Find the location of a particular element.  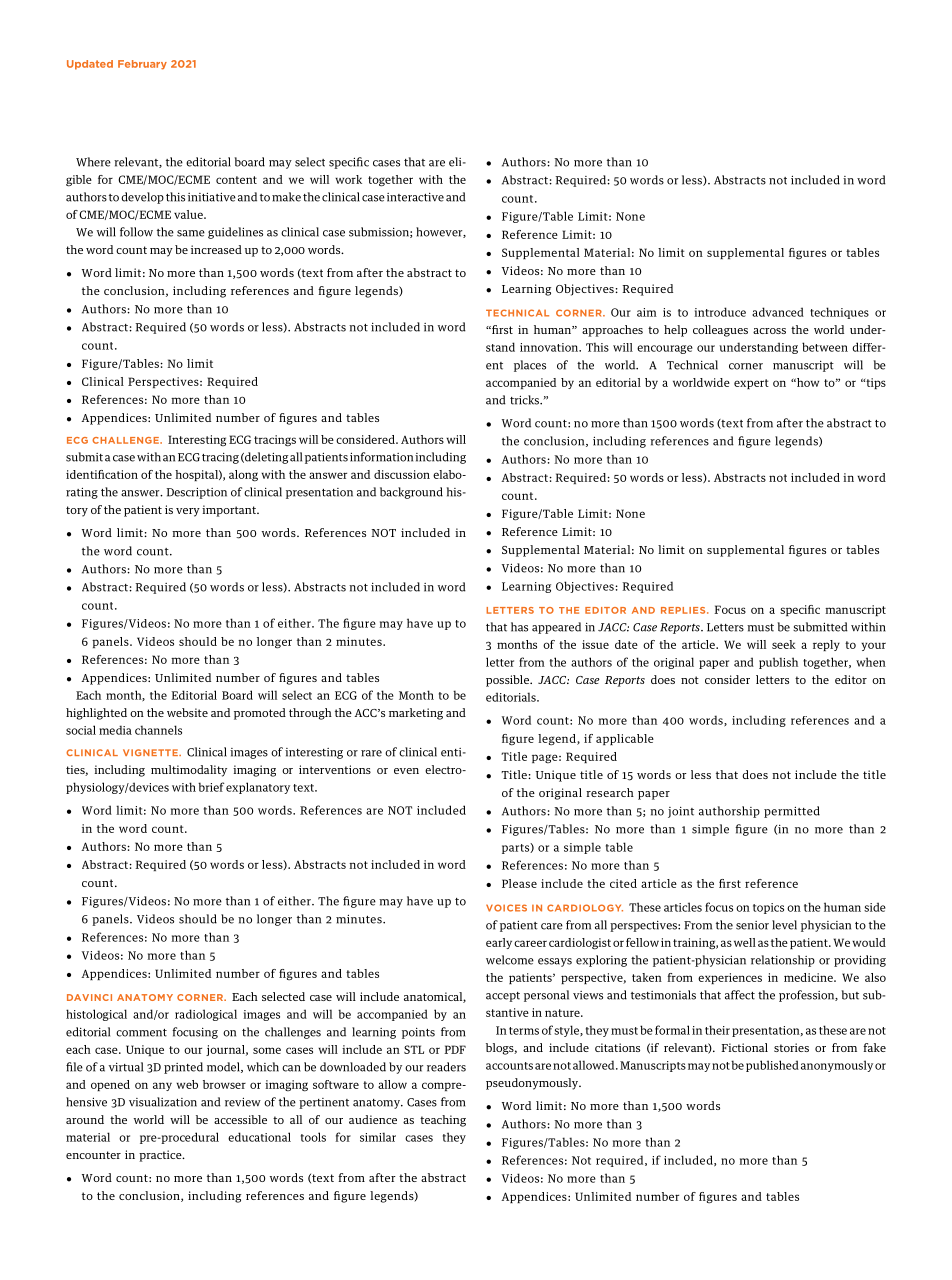

expert is located at coordinates (751, 384).
